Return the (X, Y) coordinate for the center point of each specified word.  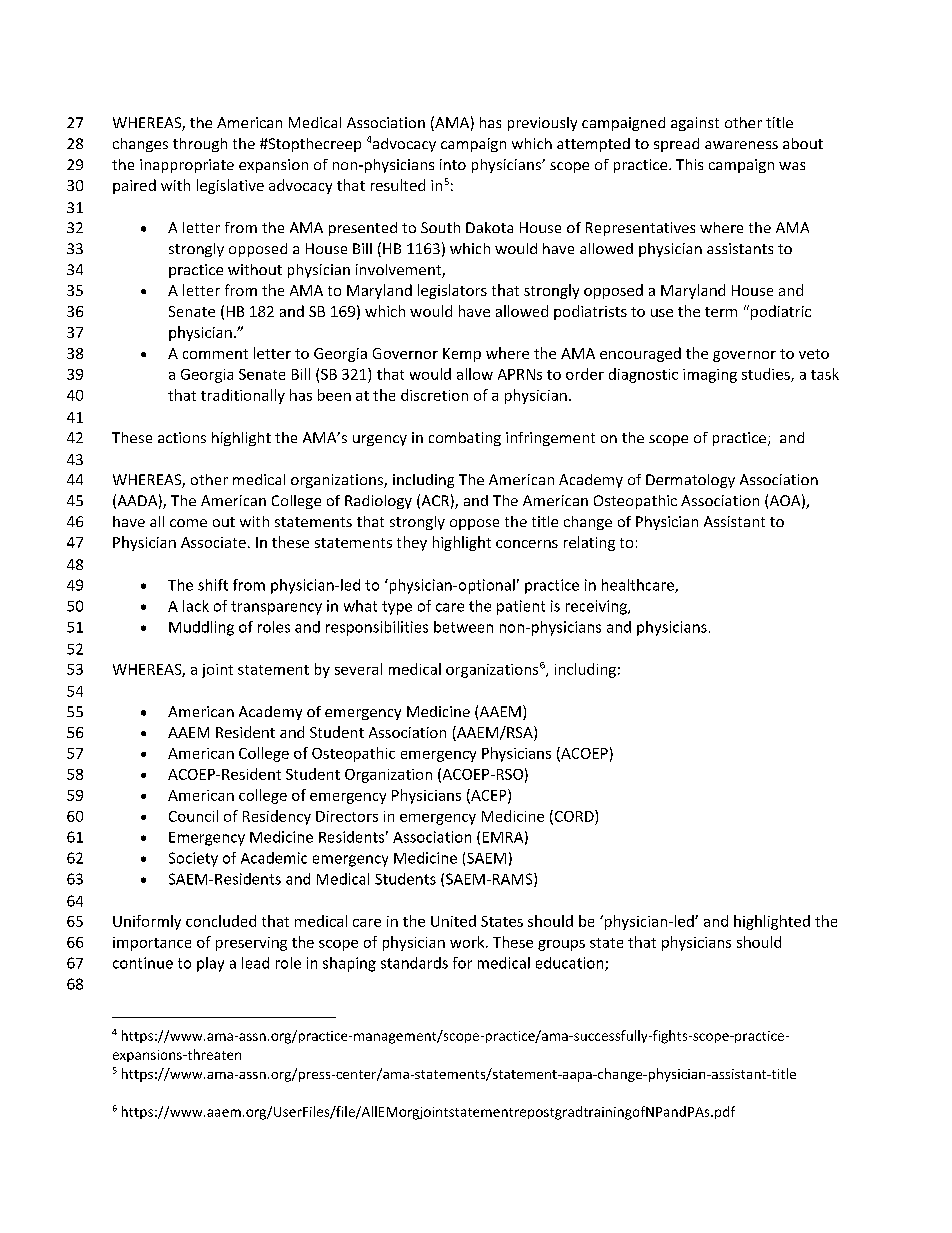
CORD (574, 817)
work (468, 942)
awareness (741, 145)
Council (193, 816)
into (453, 164)
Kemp (462, 355)
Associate (213, 542)
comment (215, 354)
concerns (527, 544)
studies (767, 375)
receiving (597, 607)
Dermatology (690, 481)
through (200, 145)
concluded (221, 921)
